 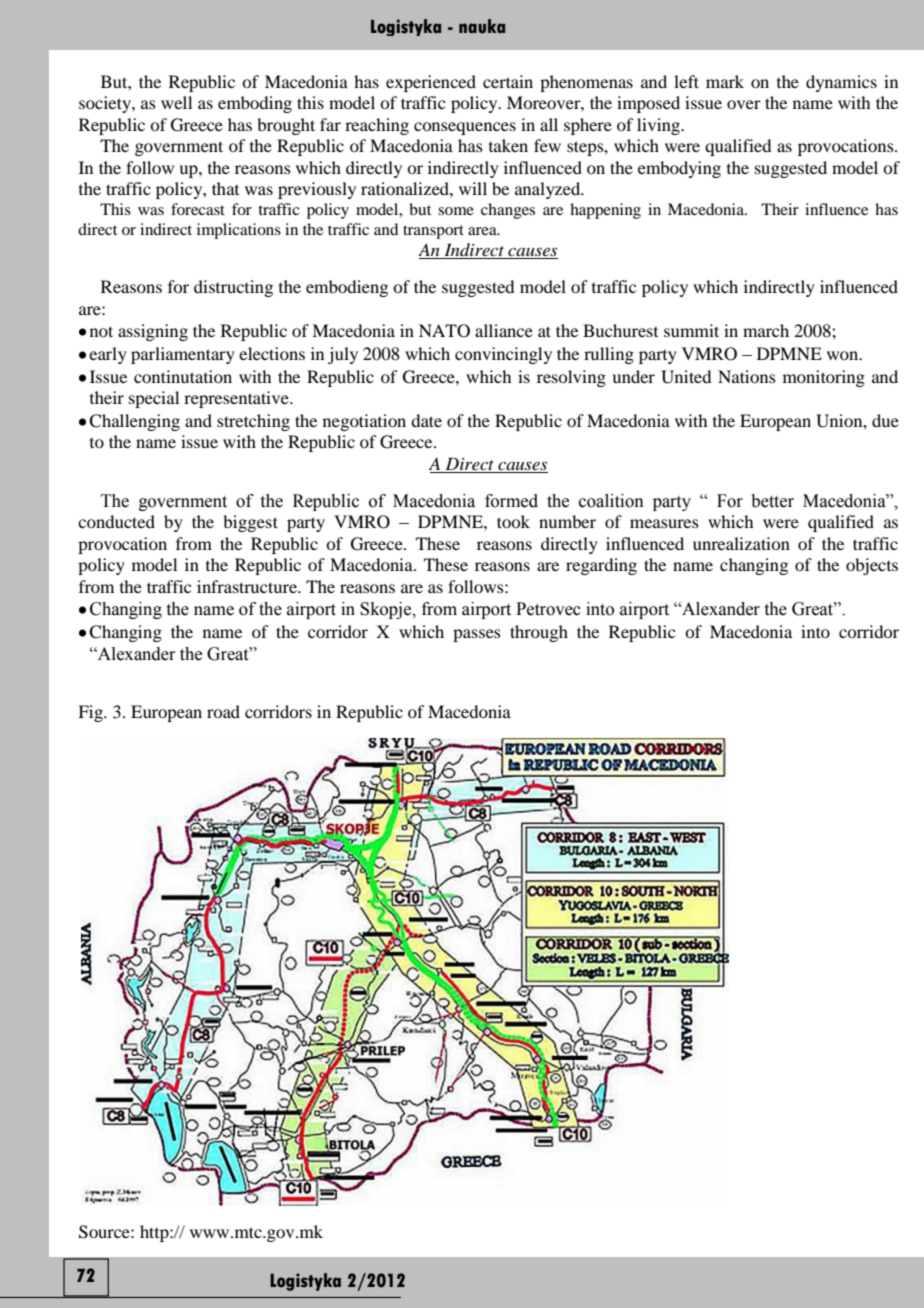 What do you see at coordinates (155, 1233) in the page?
I see `http` at bounding box center [155, 1233].
